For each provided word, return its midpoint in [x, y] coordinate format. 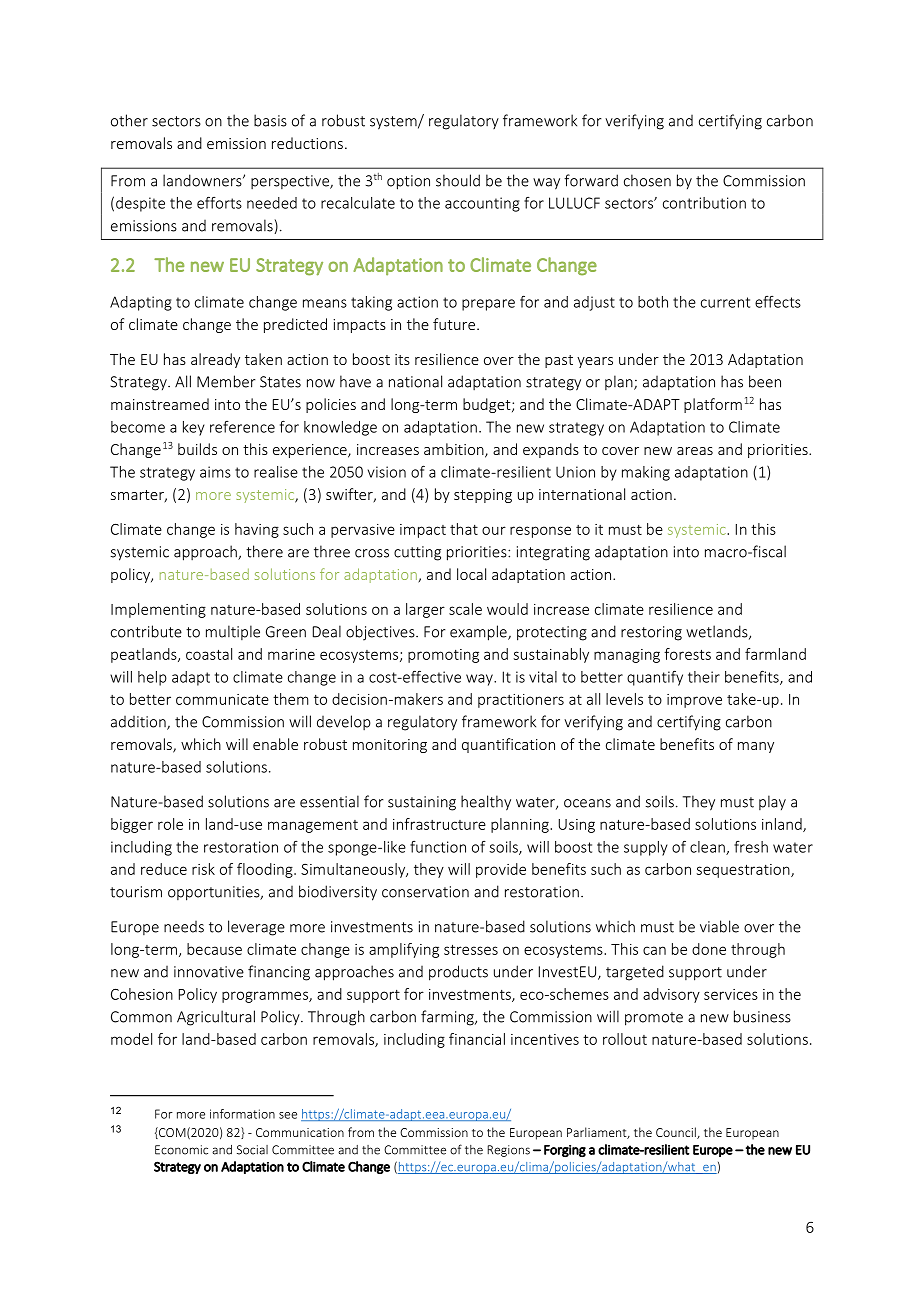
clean [708, 848]
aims [215, 472]
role [170, 824]
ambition [455, 450]
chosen [647, 180]
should [458, 180]
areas [695, 451]
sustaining [422, 803]
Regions [508, 1151]
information [242, 1114]
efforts [219, 203]
